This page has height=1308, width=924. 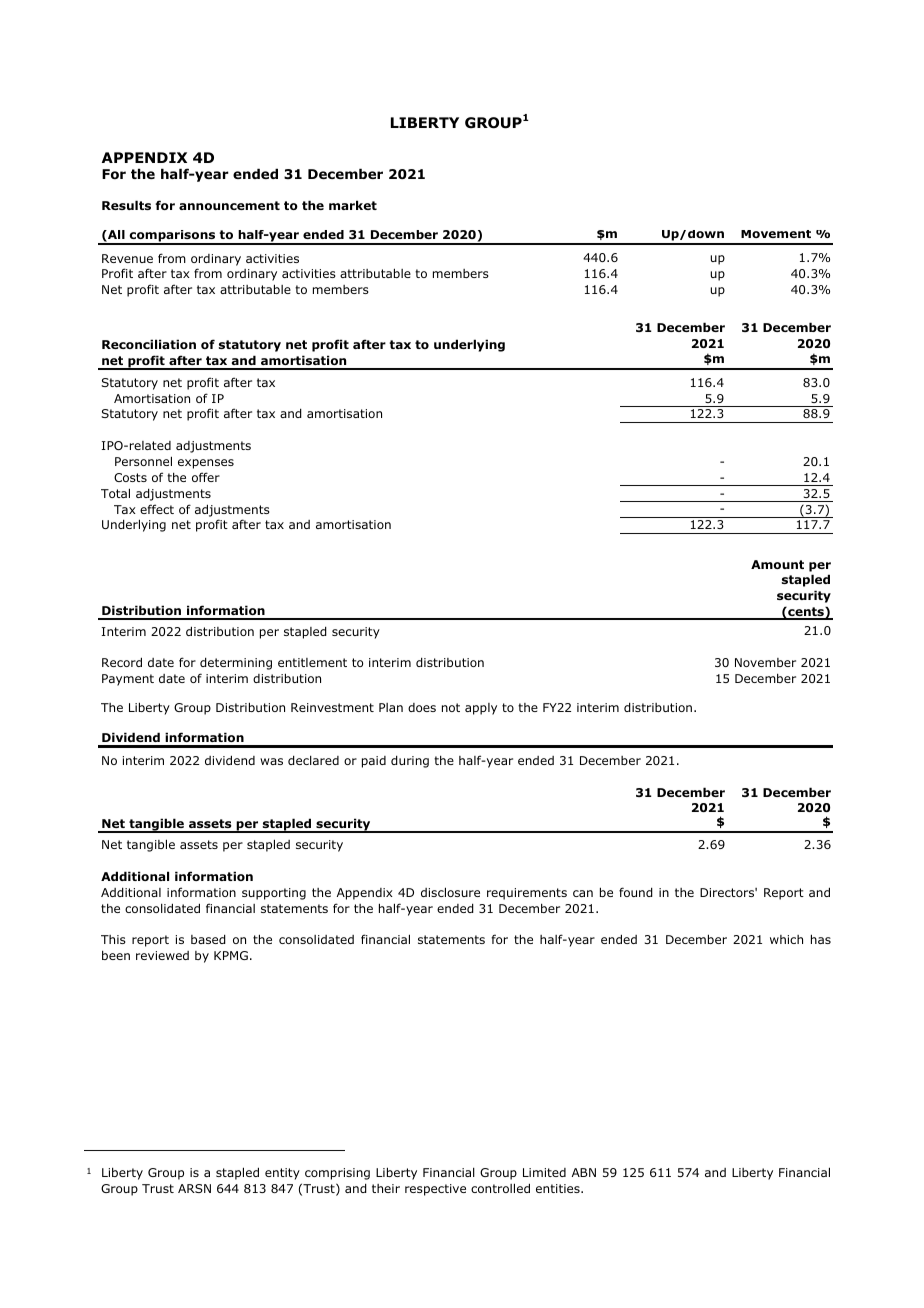 What do you see at coordinates (776, 234) in the page?
I see `Movement` at bounding box center [776, 234].
